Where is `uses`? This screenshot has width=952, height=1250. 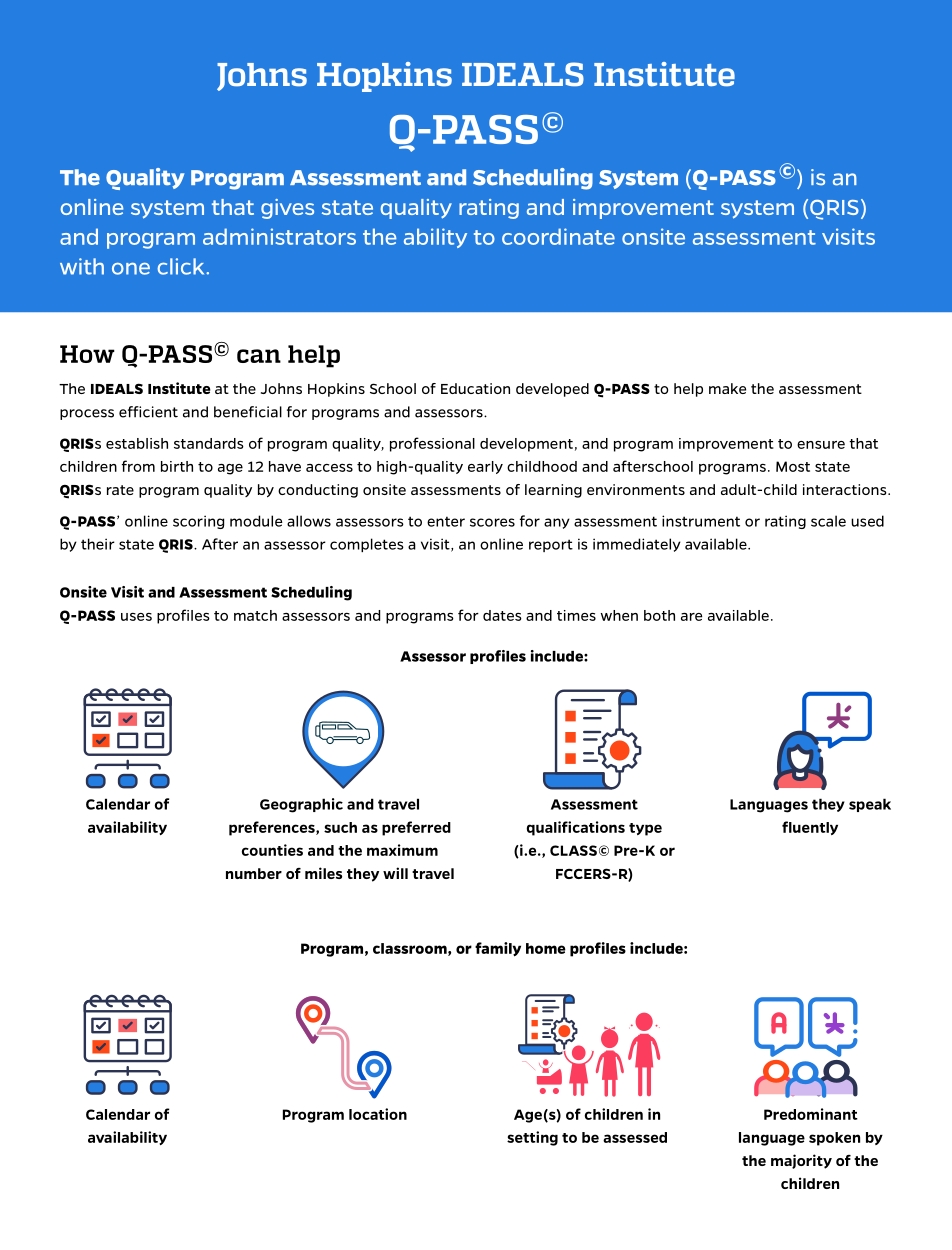 uses is located at coordinates (136, 617).
